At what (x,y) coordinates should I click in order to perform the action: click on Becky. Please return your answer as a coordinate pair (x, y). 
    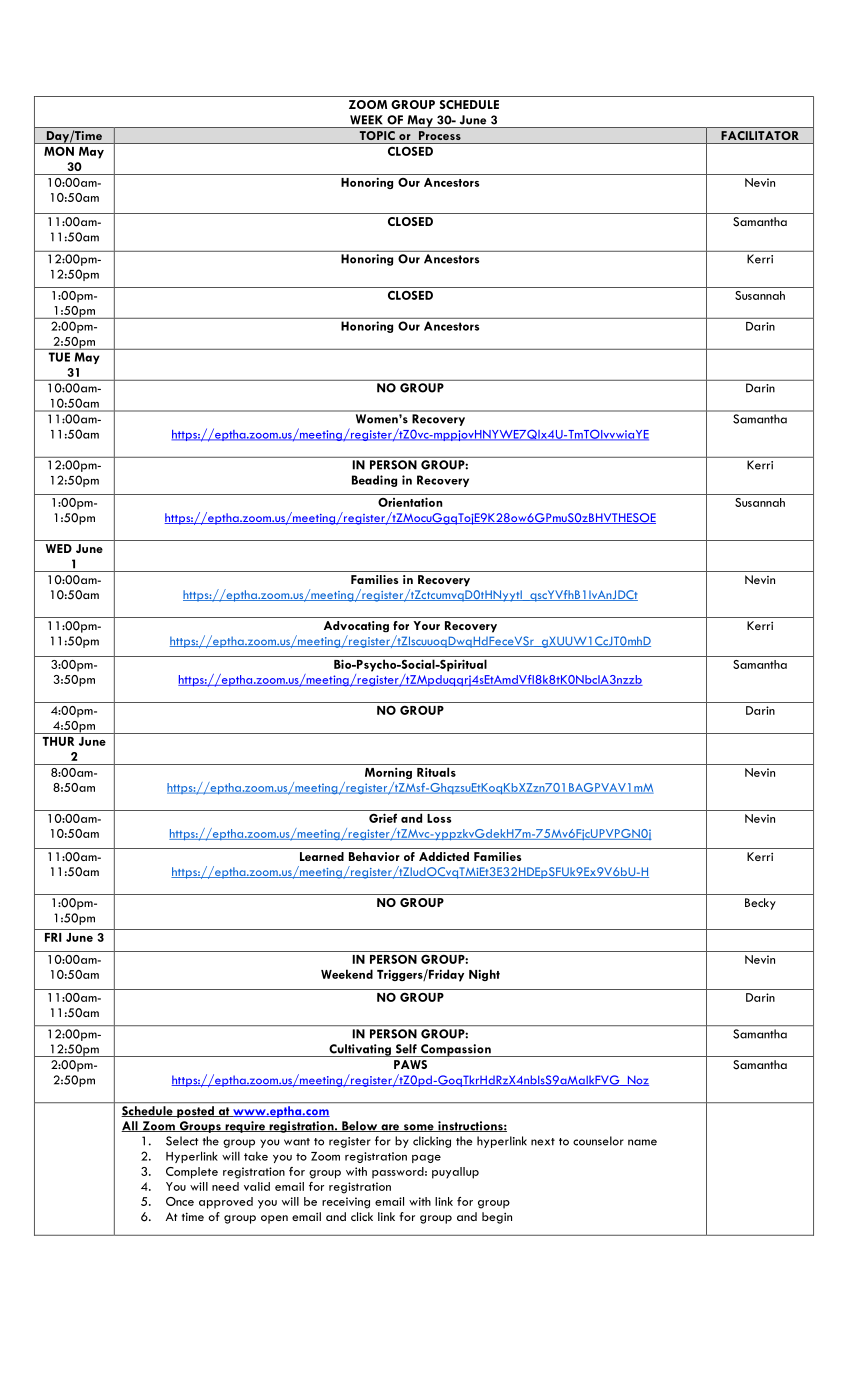
    Looking at the image, I should click on (760, 904).
